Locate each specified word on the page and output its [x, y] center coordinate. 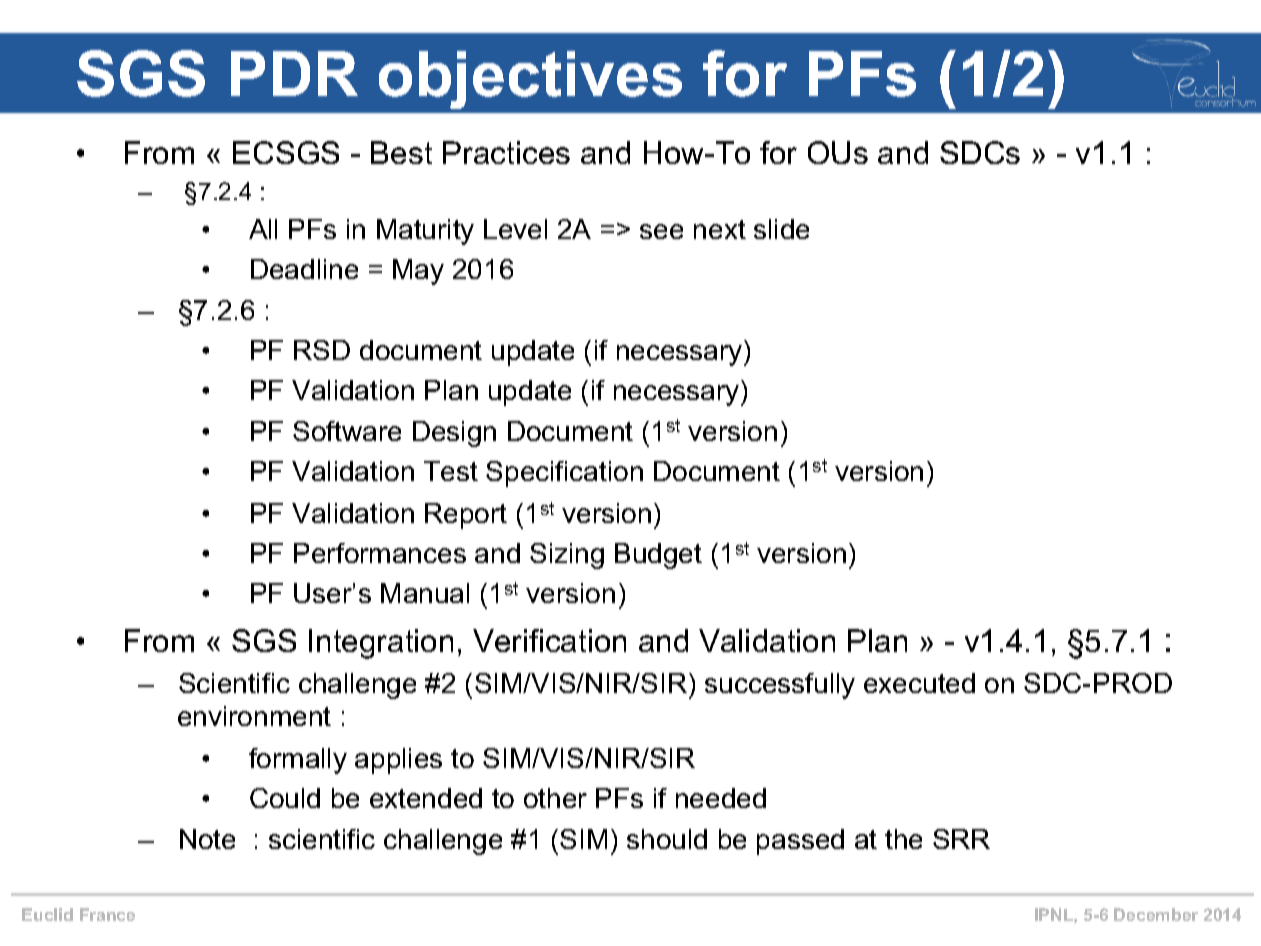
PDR [294, 73]
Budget [658, 556]
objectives [530, 80]
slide [781, 229]
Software [347, 431]
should [667, 839]
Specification [564, 474]
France [107, 914]
